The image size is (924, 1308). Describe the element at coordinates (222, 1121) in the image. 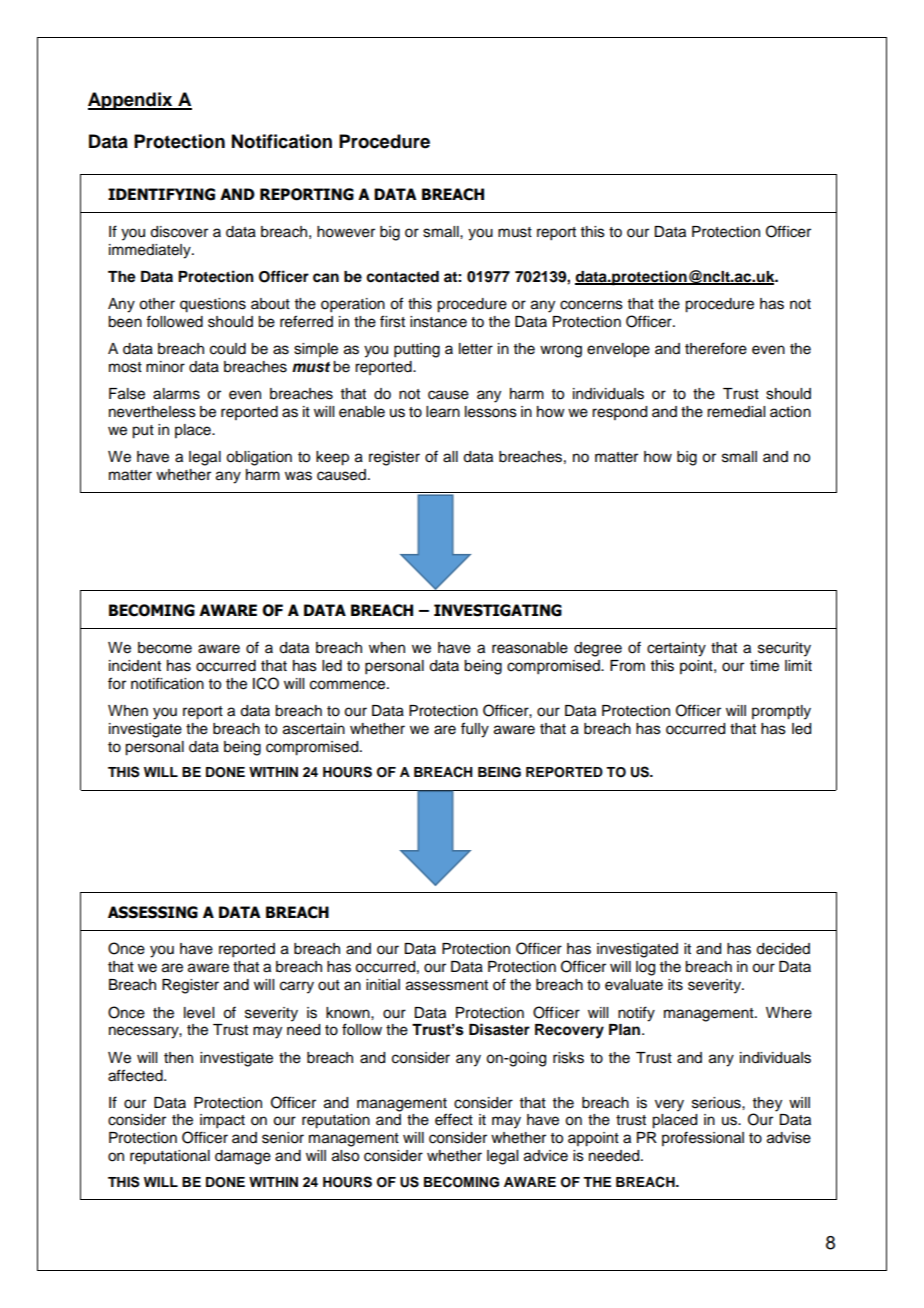

I see `impact` at that location.
